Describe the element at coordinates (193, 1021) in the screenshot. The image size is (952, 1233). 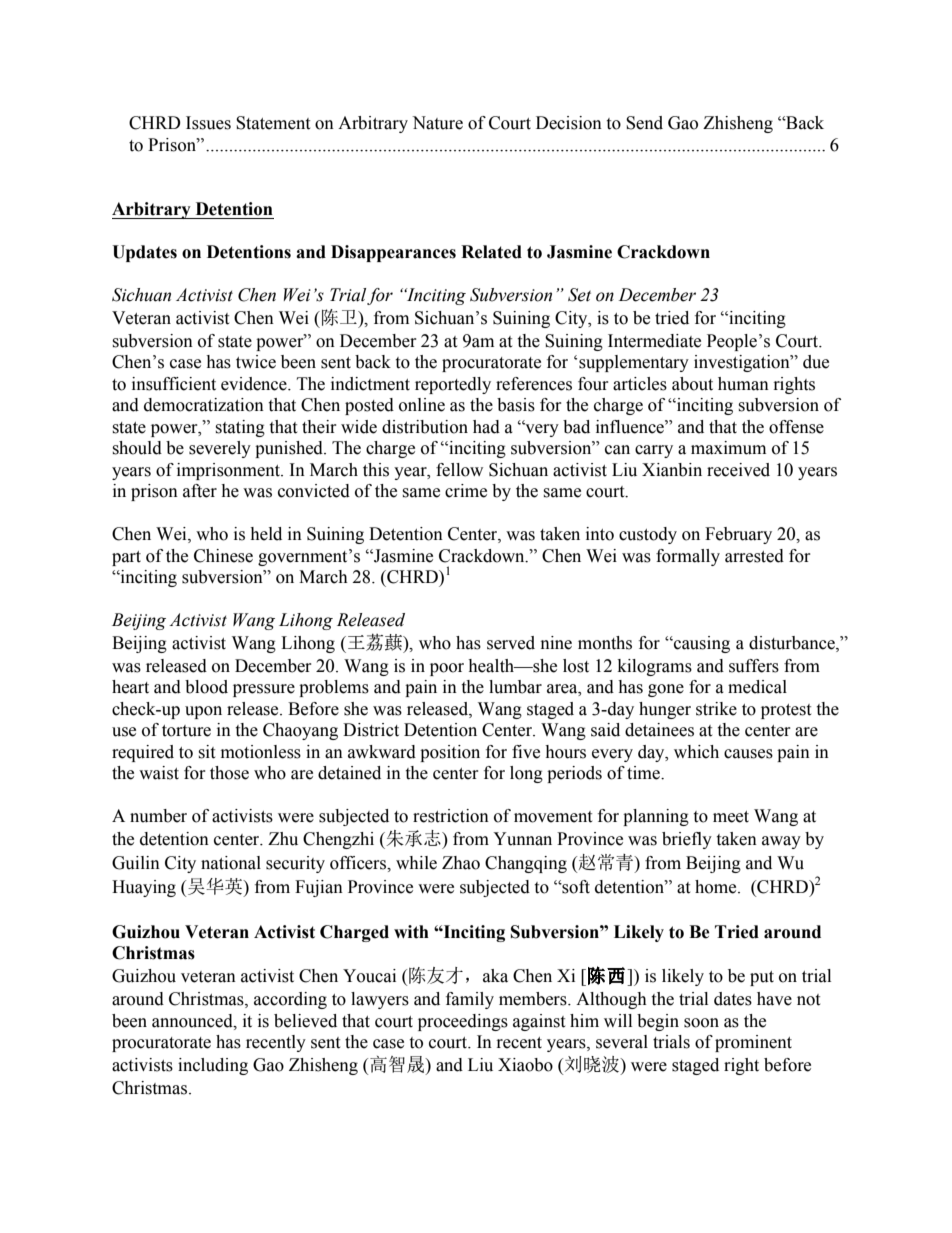
I see `announced` at that location.
